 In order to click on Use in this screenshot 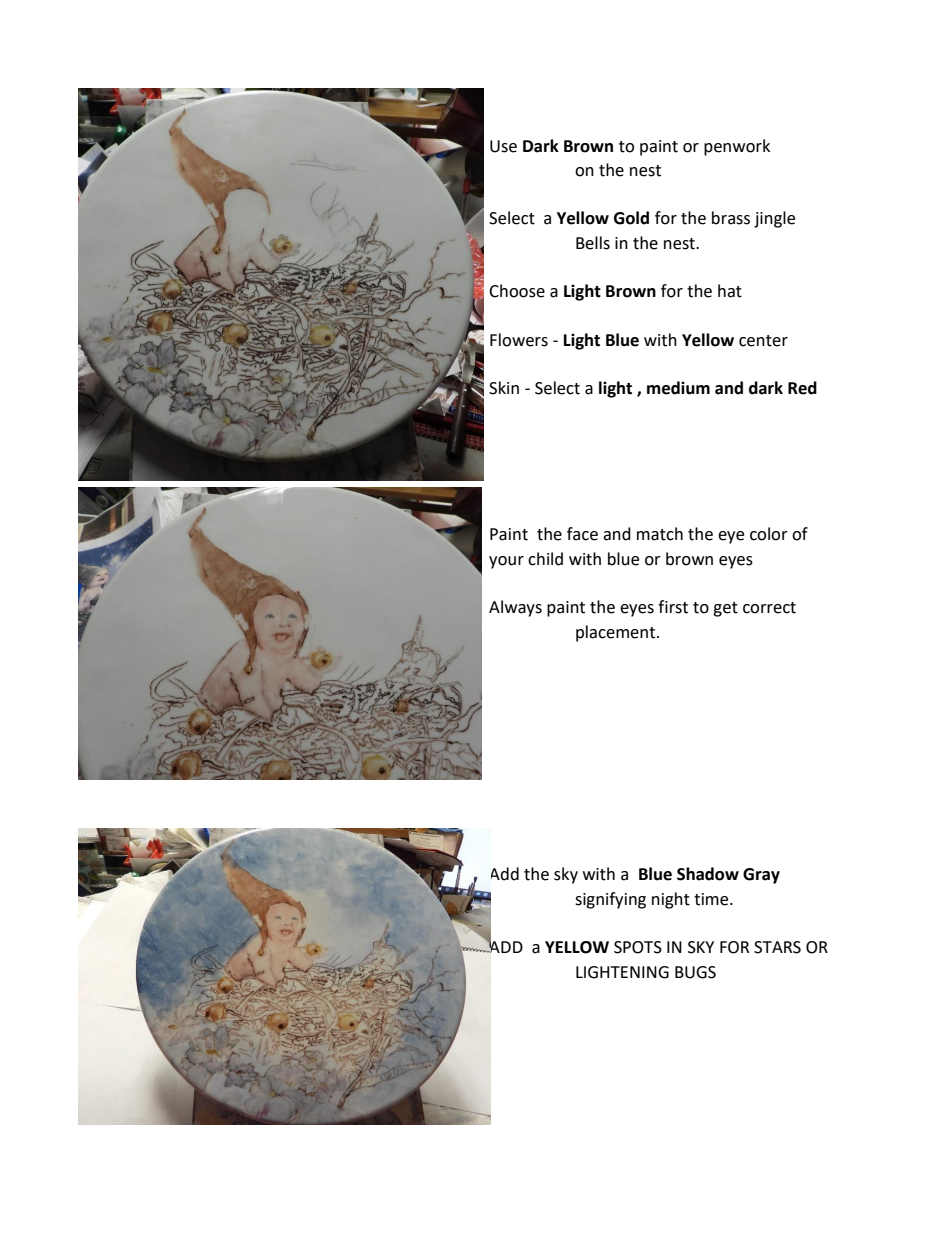, I will do `click(503, 146)`.
